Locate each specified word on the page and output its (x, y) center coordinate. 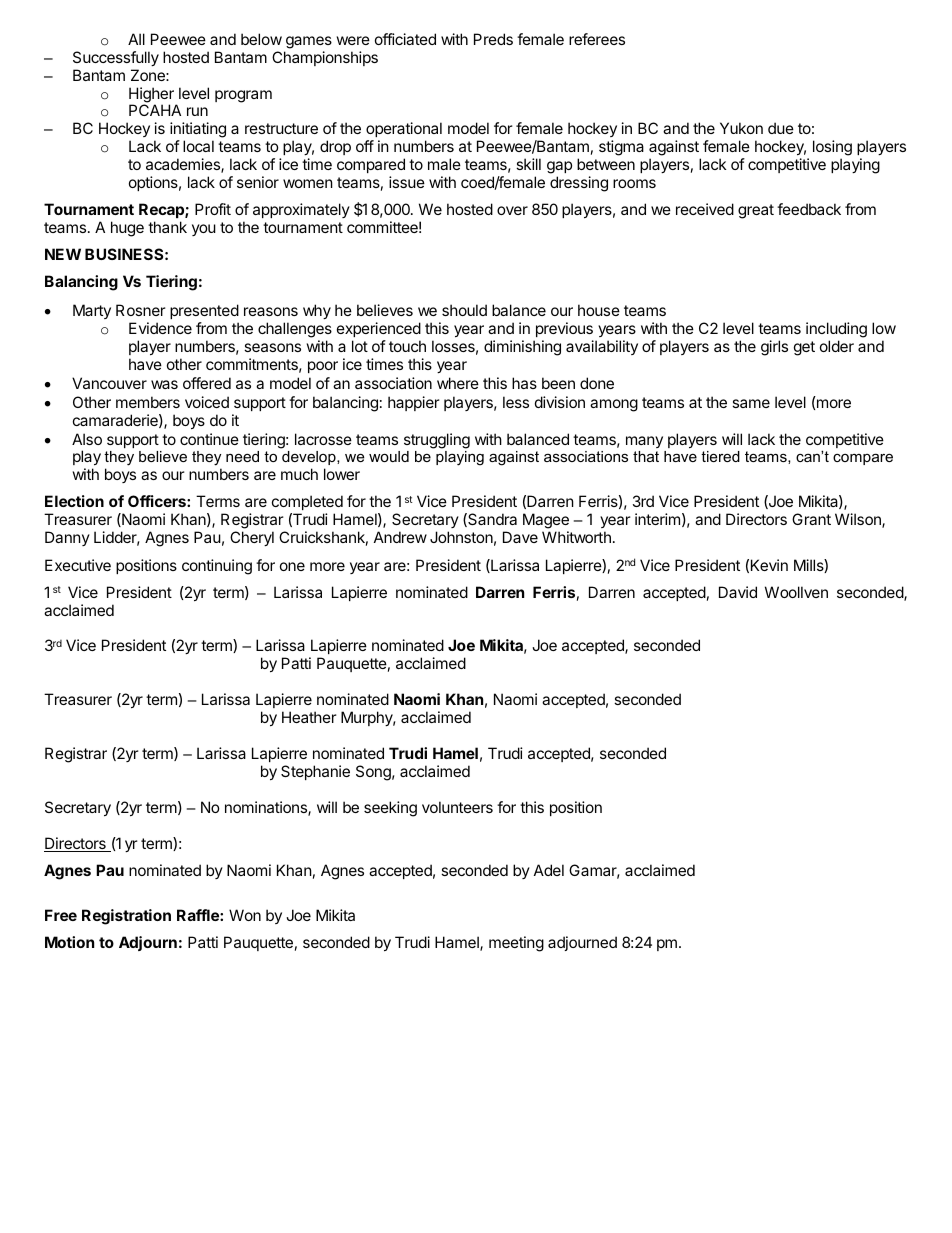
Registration (126, 917)
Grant (811, 519)
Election (74, 501)
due (781, 128)
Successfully (116, 58)
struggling (437, 441)
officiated (405, 39)
